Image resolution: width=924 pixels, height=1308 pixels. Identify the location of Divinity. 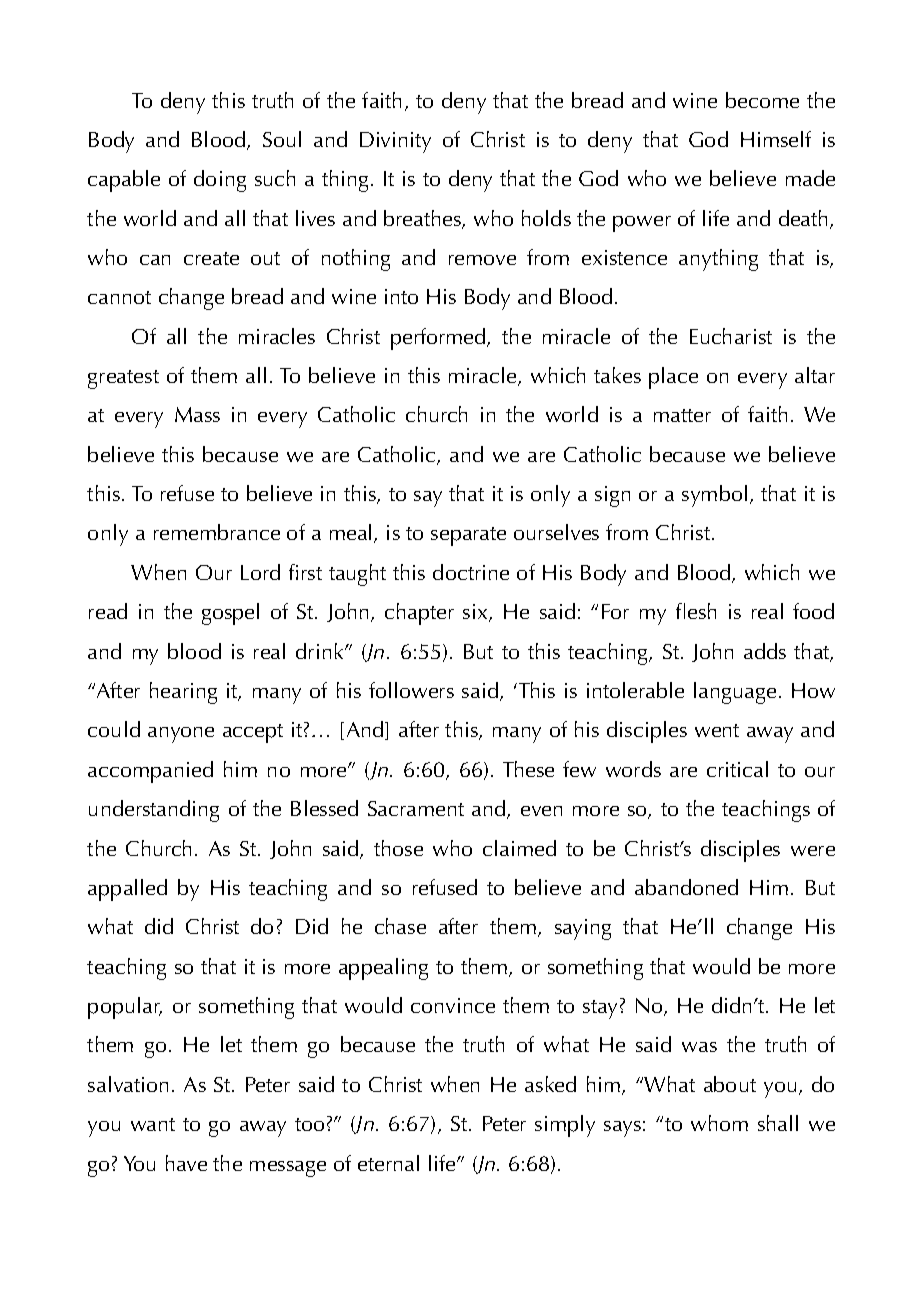
(395, 142).
